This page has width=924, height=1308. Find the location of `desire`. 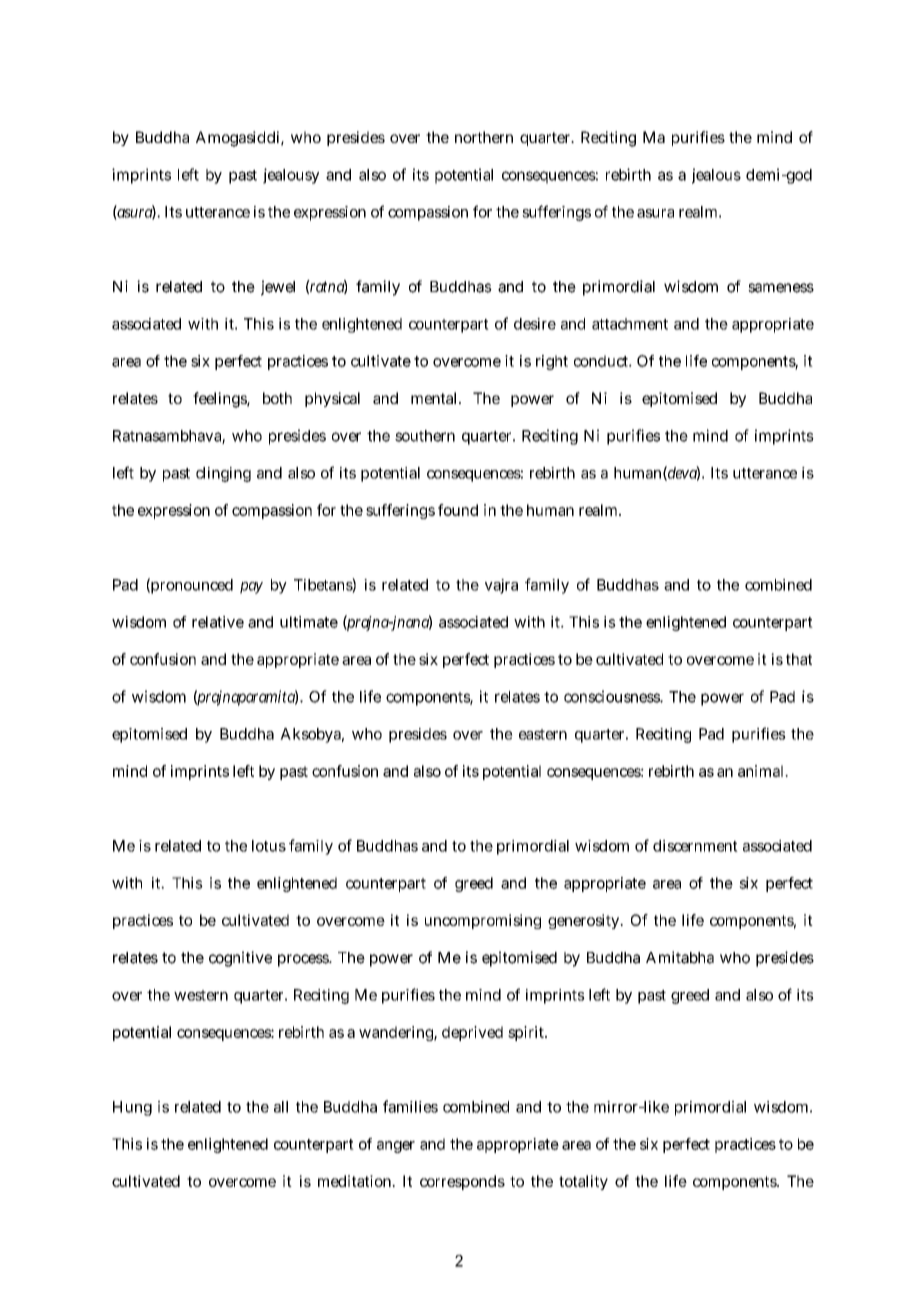

desire is located at coordinates (535, 324).
